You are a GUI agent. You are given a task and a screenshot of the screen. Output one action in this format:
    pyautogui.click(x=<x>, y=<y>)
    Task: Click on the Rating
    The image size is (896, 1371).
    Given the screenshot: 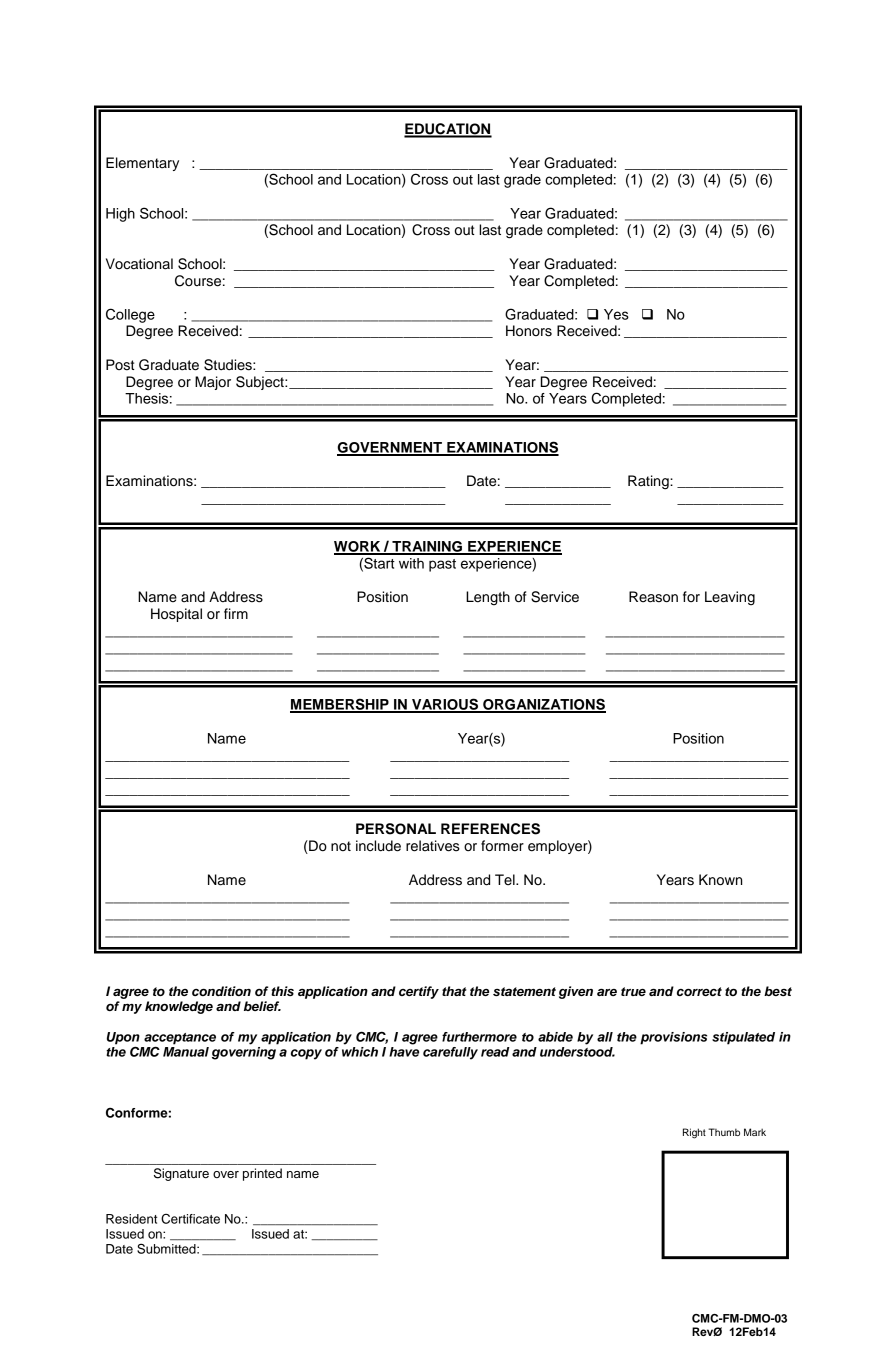 What is the action you would take?
    pyautogui.click(x=649, y=482)
